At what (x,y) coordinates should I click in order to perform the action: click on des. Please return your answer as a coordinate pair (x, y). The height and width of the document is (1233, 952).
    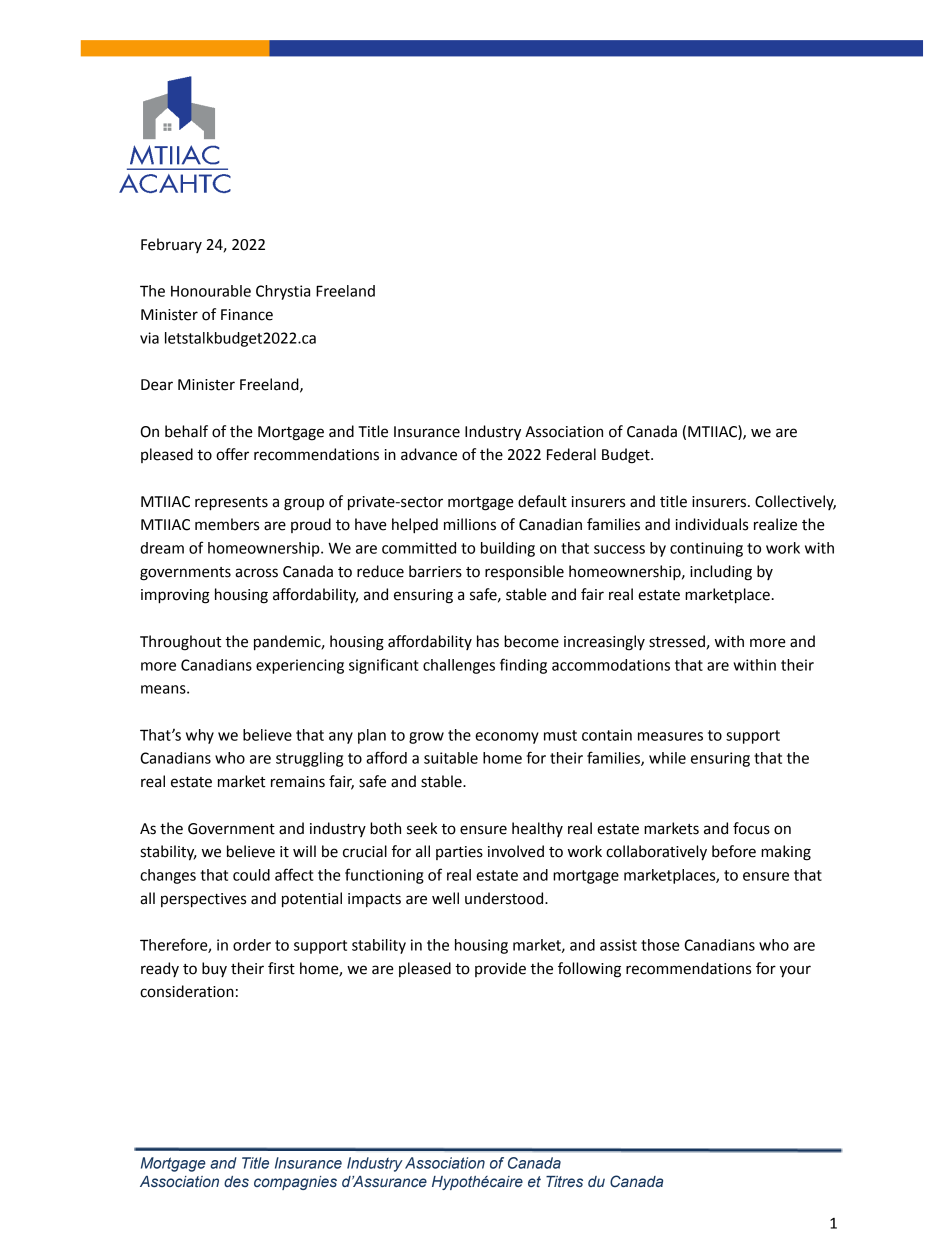
    Looking at the image, I should click on (236, 1181).
